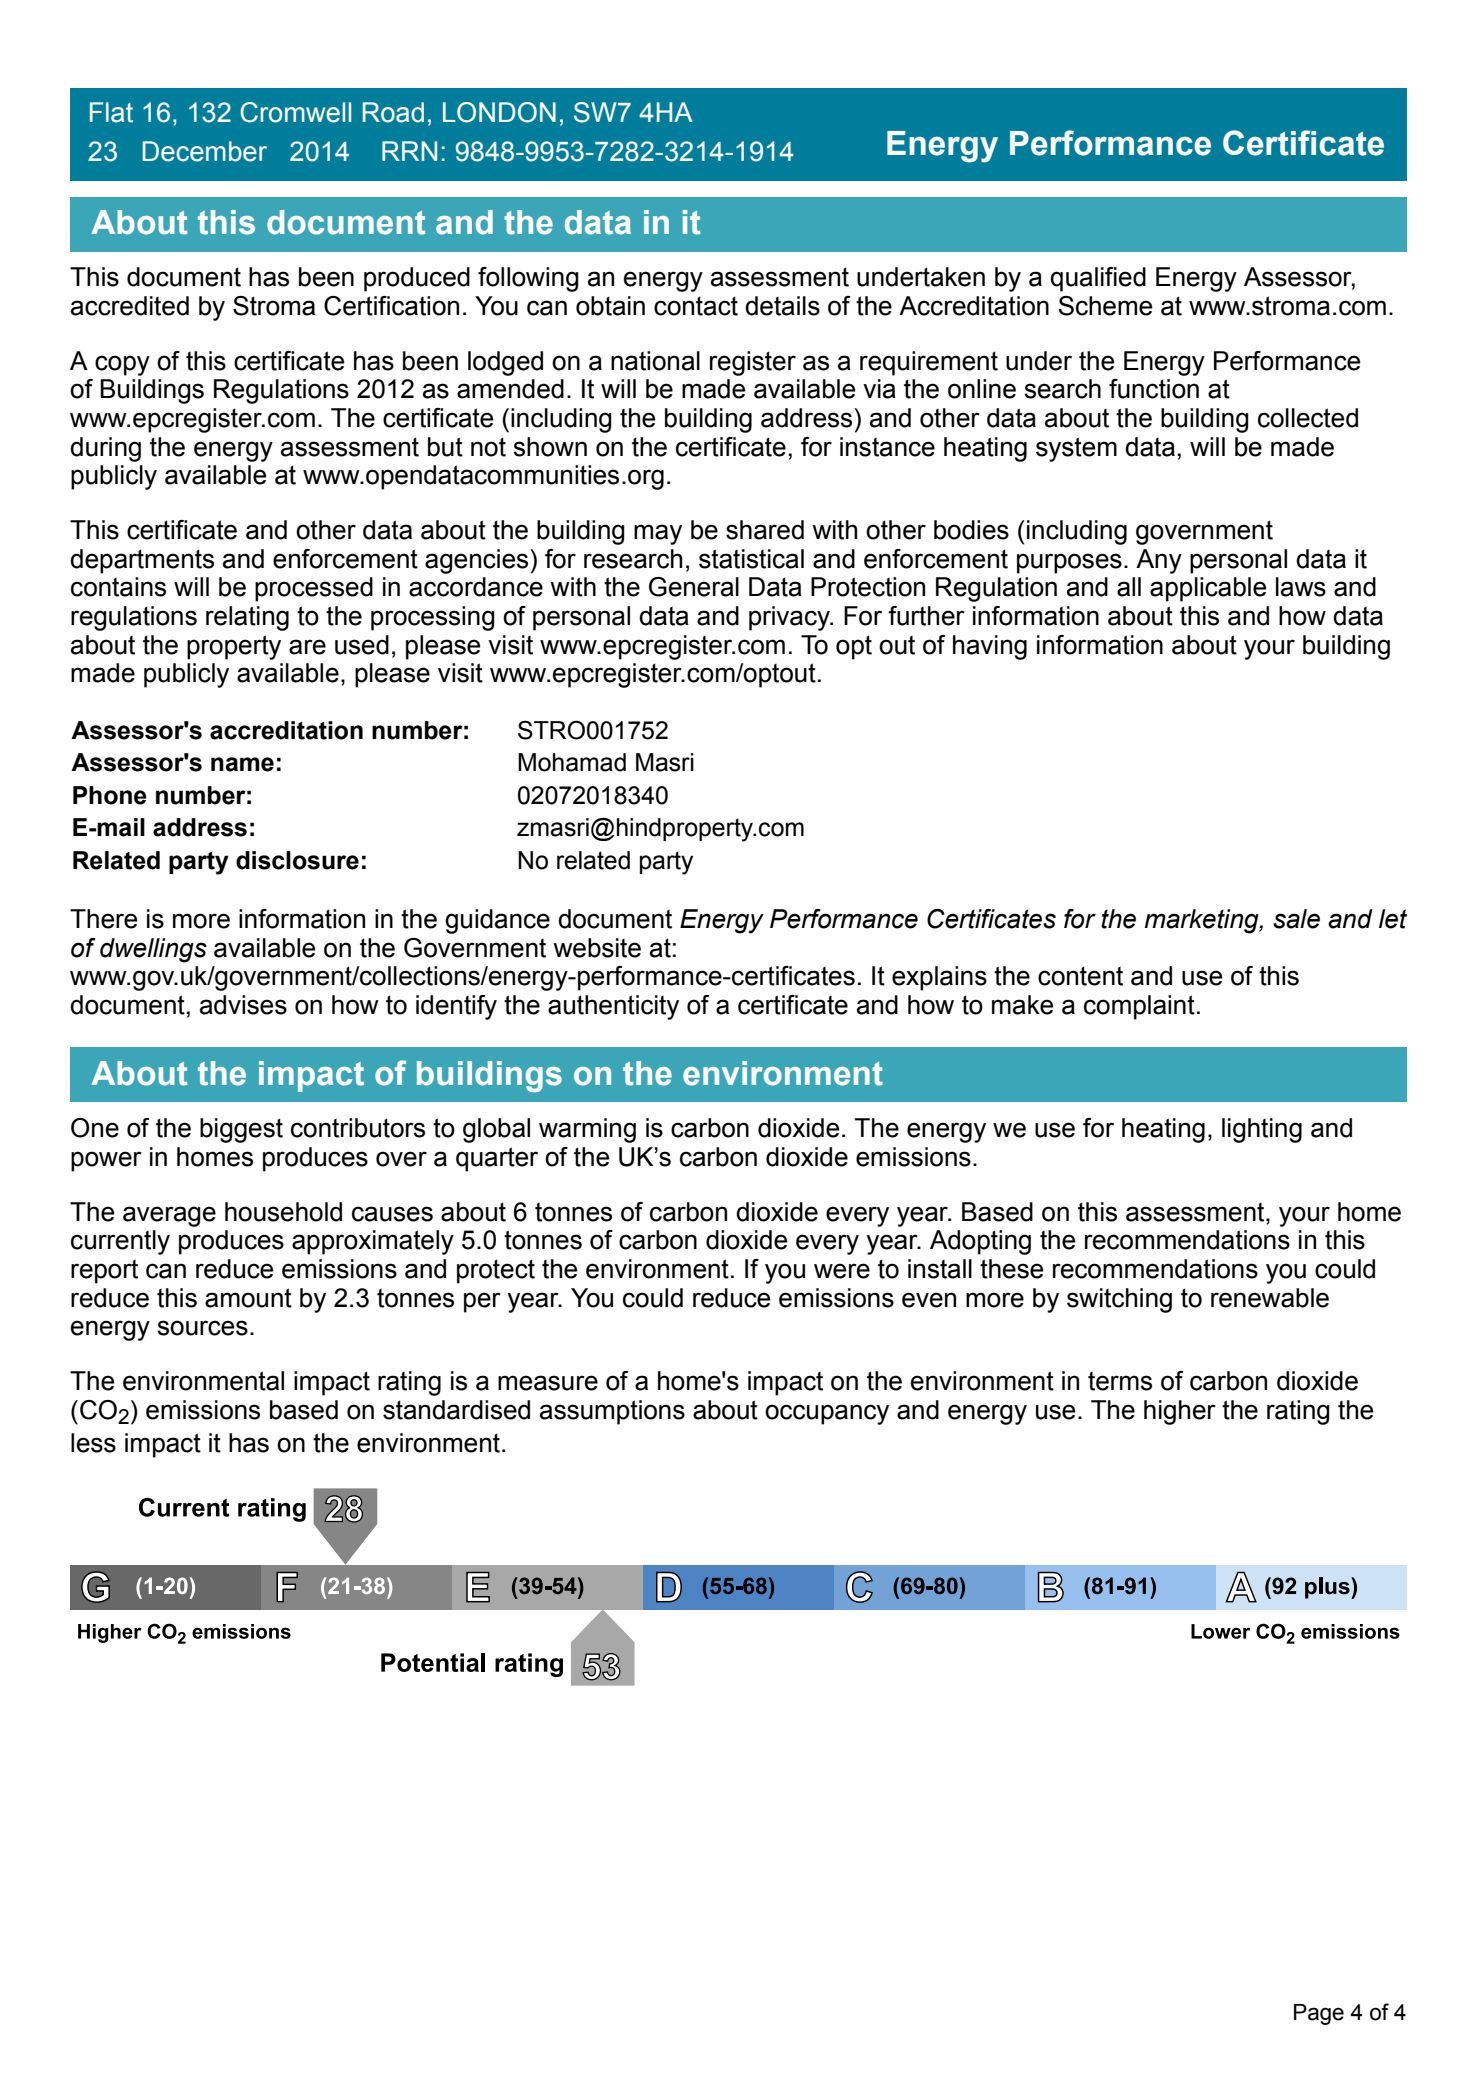  I want to click on household, so click(283, 1212).
